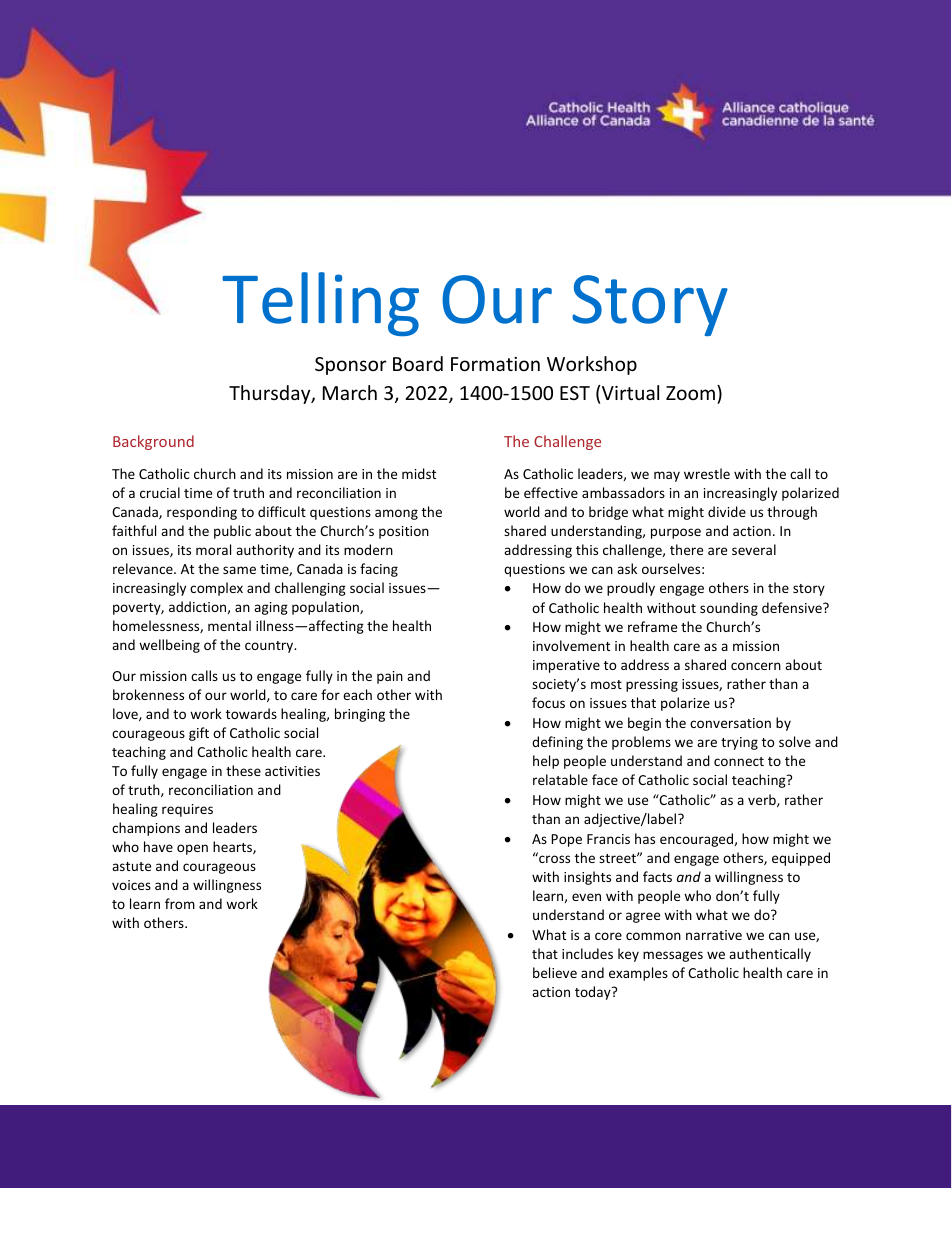 This page has width=952, height=1233. What do you see at coordinates (739, 761) in the page?
I see `connect` at bounding box center [739, 761].
